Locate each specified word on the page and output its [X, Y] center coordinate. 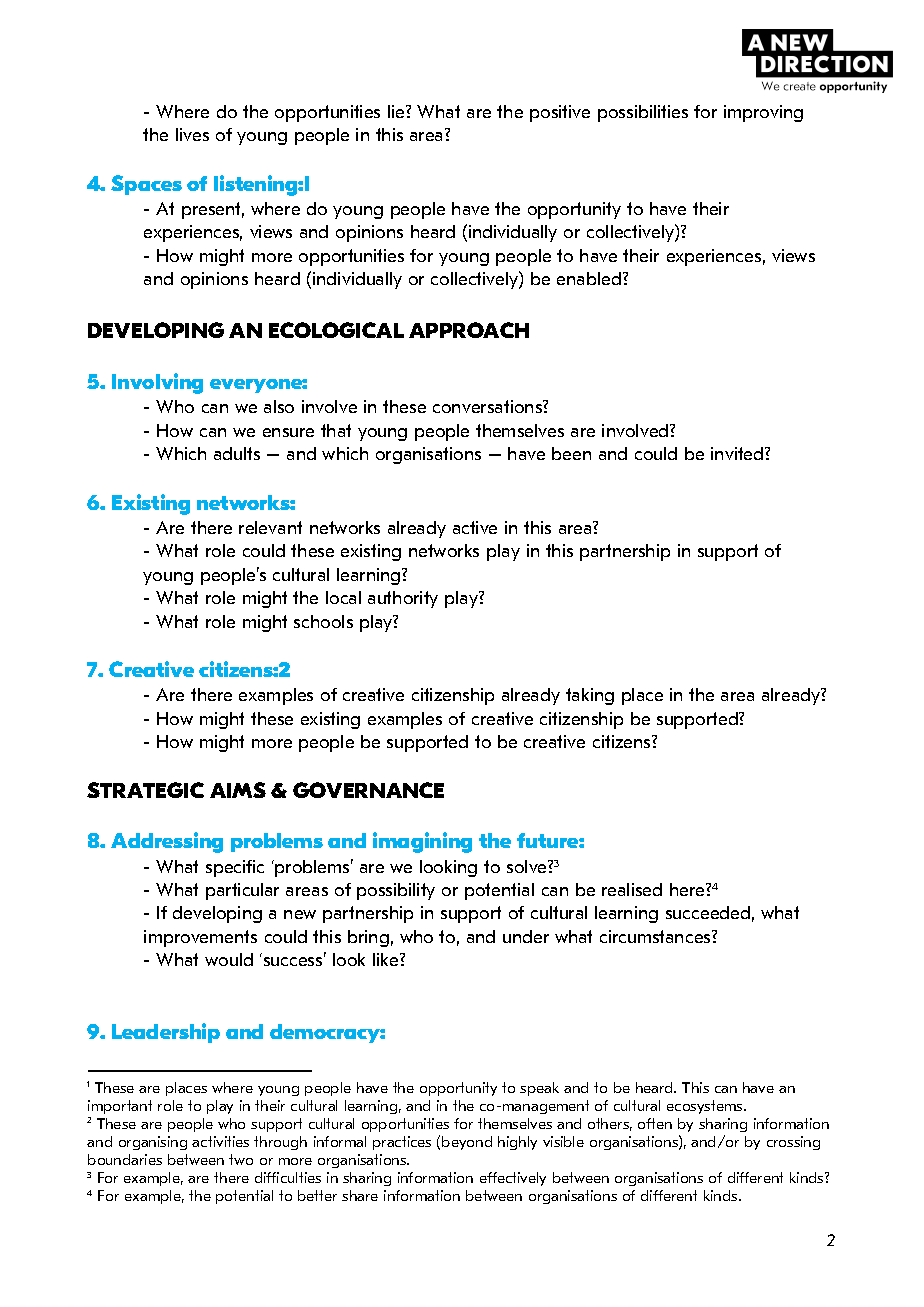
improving [763, 113]
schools [323, 621]
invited [738, 453]
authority [403, 599]
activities [220, 1141]
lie [397, 111]
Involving [157, 383]
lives [192, 134]
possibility [396, 891]
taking [590, 696]
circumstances [656, 936]
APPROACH [469, 330]
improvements [200, 938]
